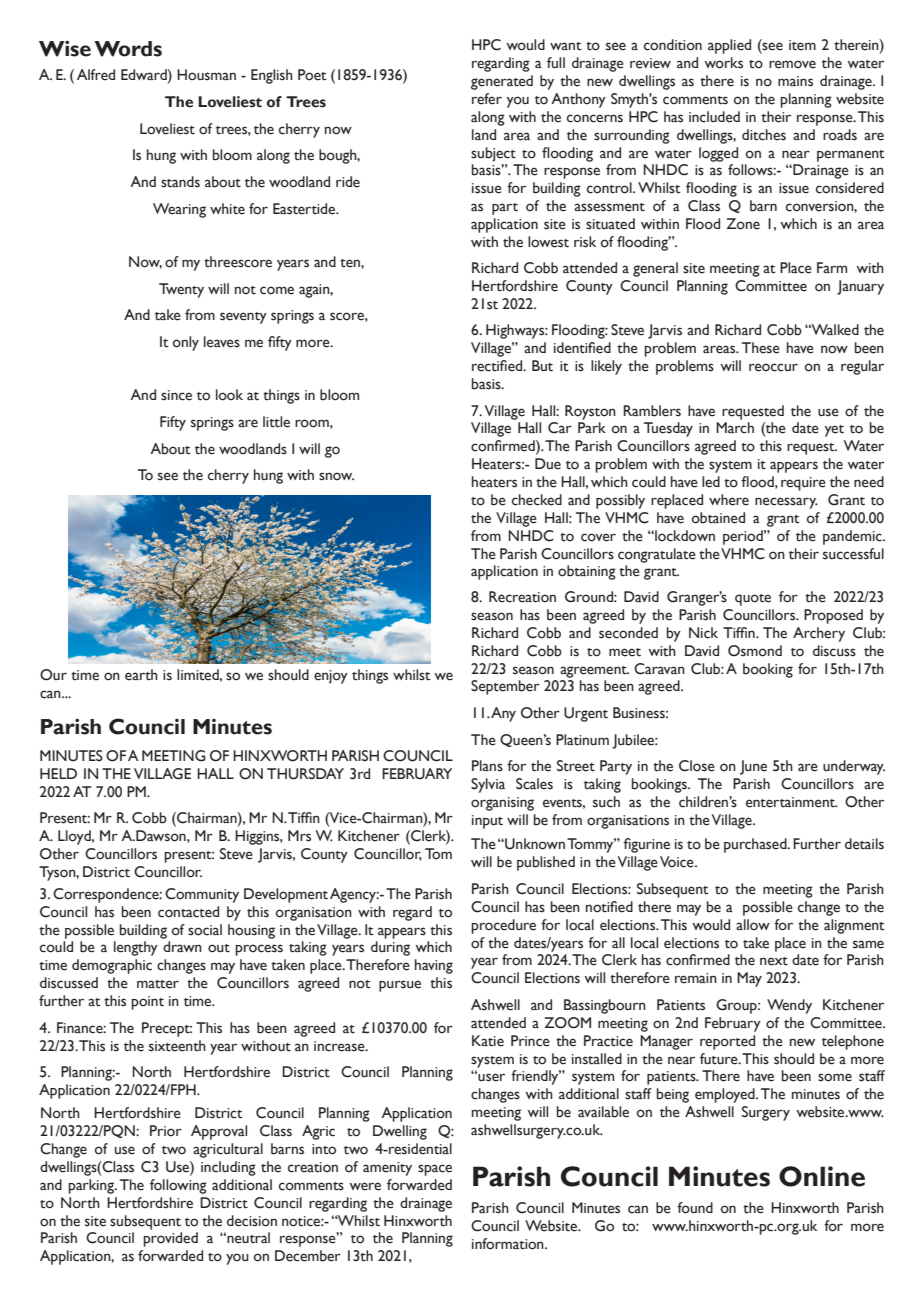  I want to click on provided, so click(170, 1239).
